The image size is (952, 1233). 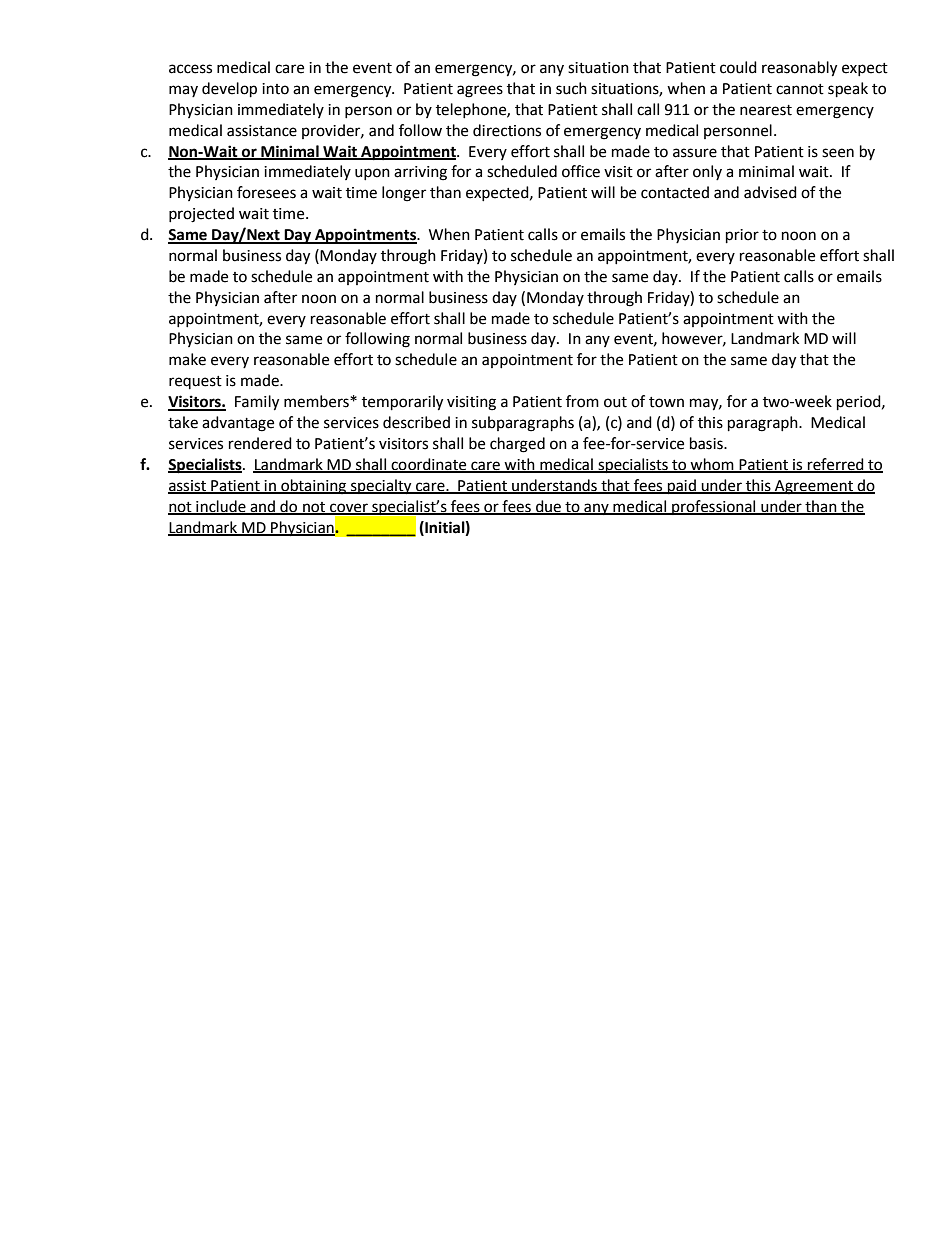 I want to click on from, so click(x=582, y=401).
